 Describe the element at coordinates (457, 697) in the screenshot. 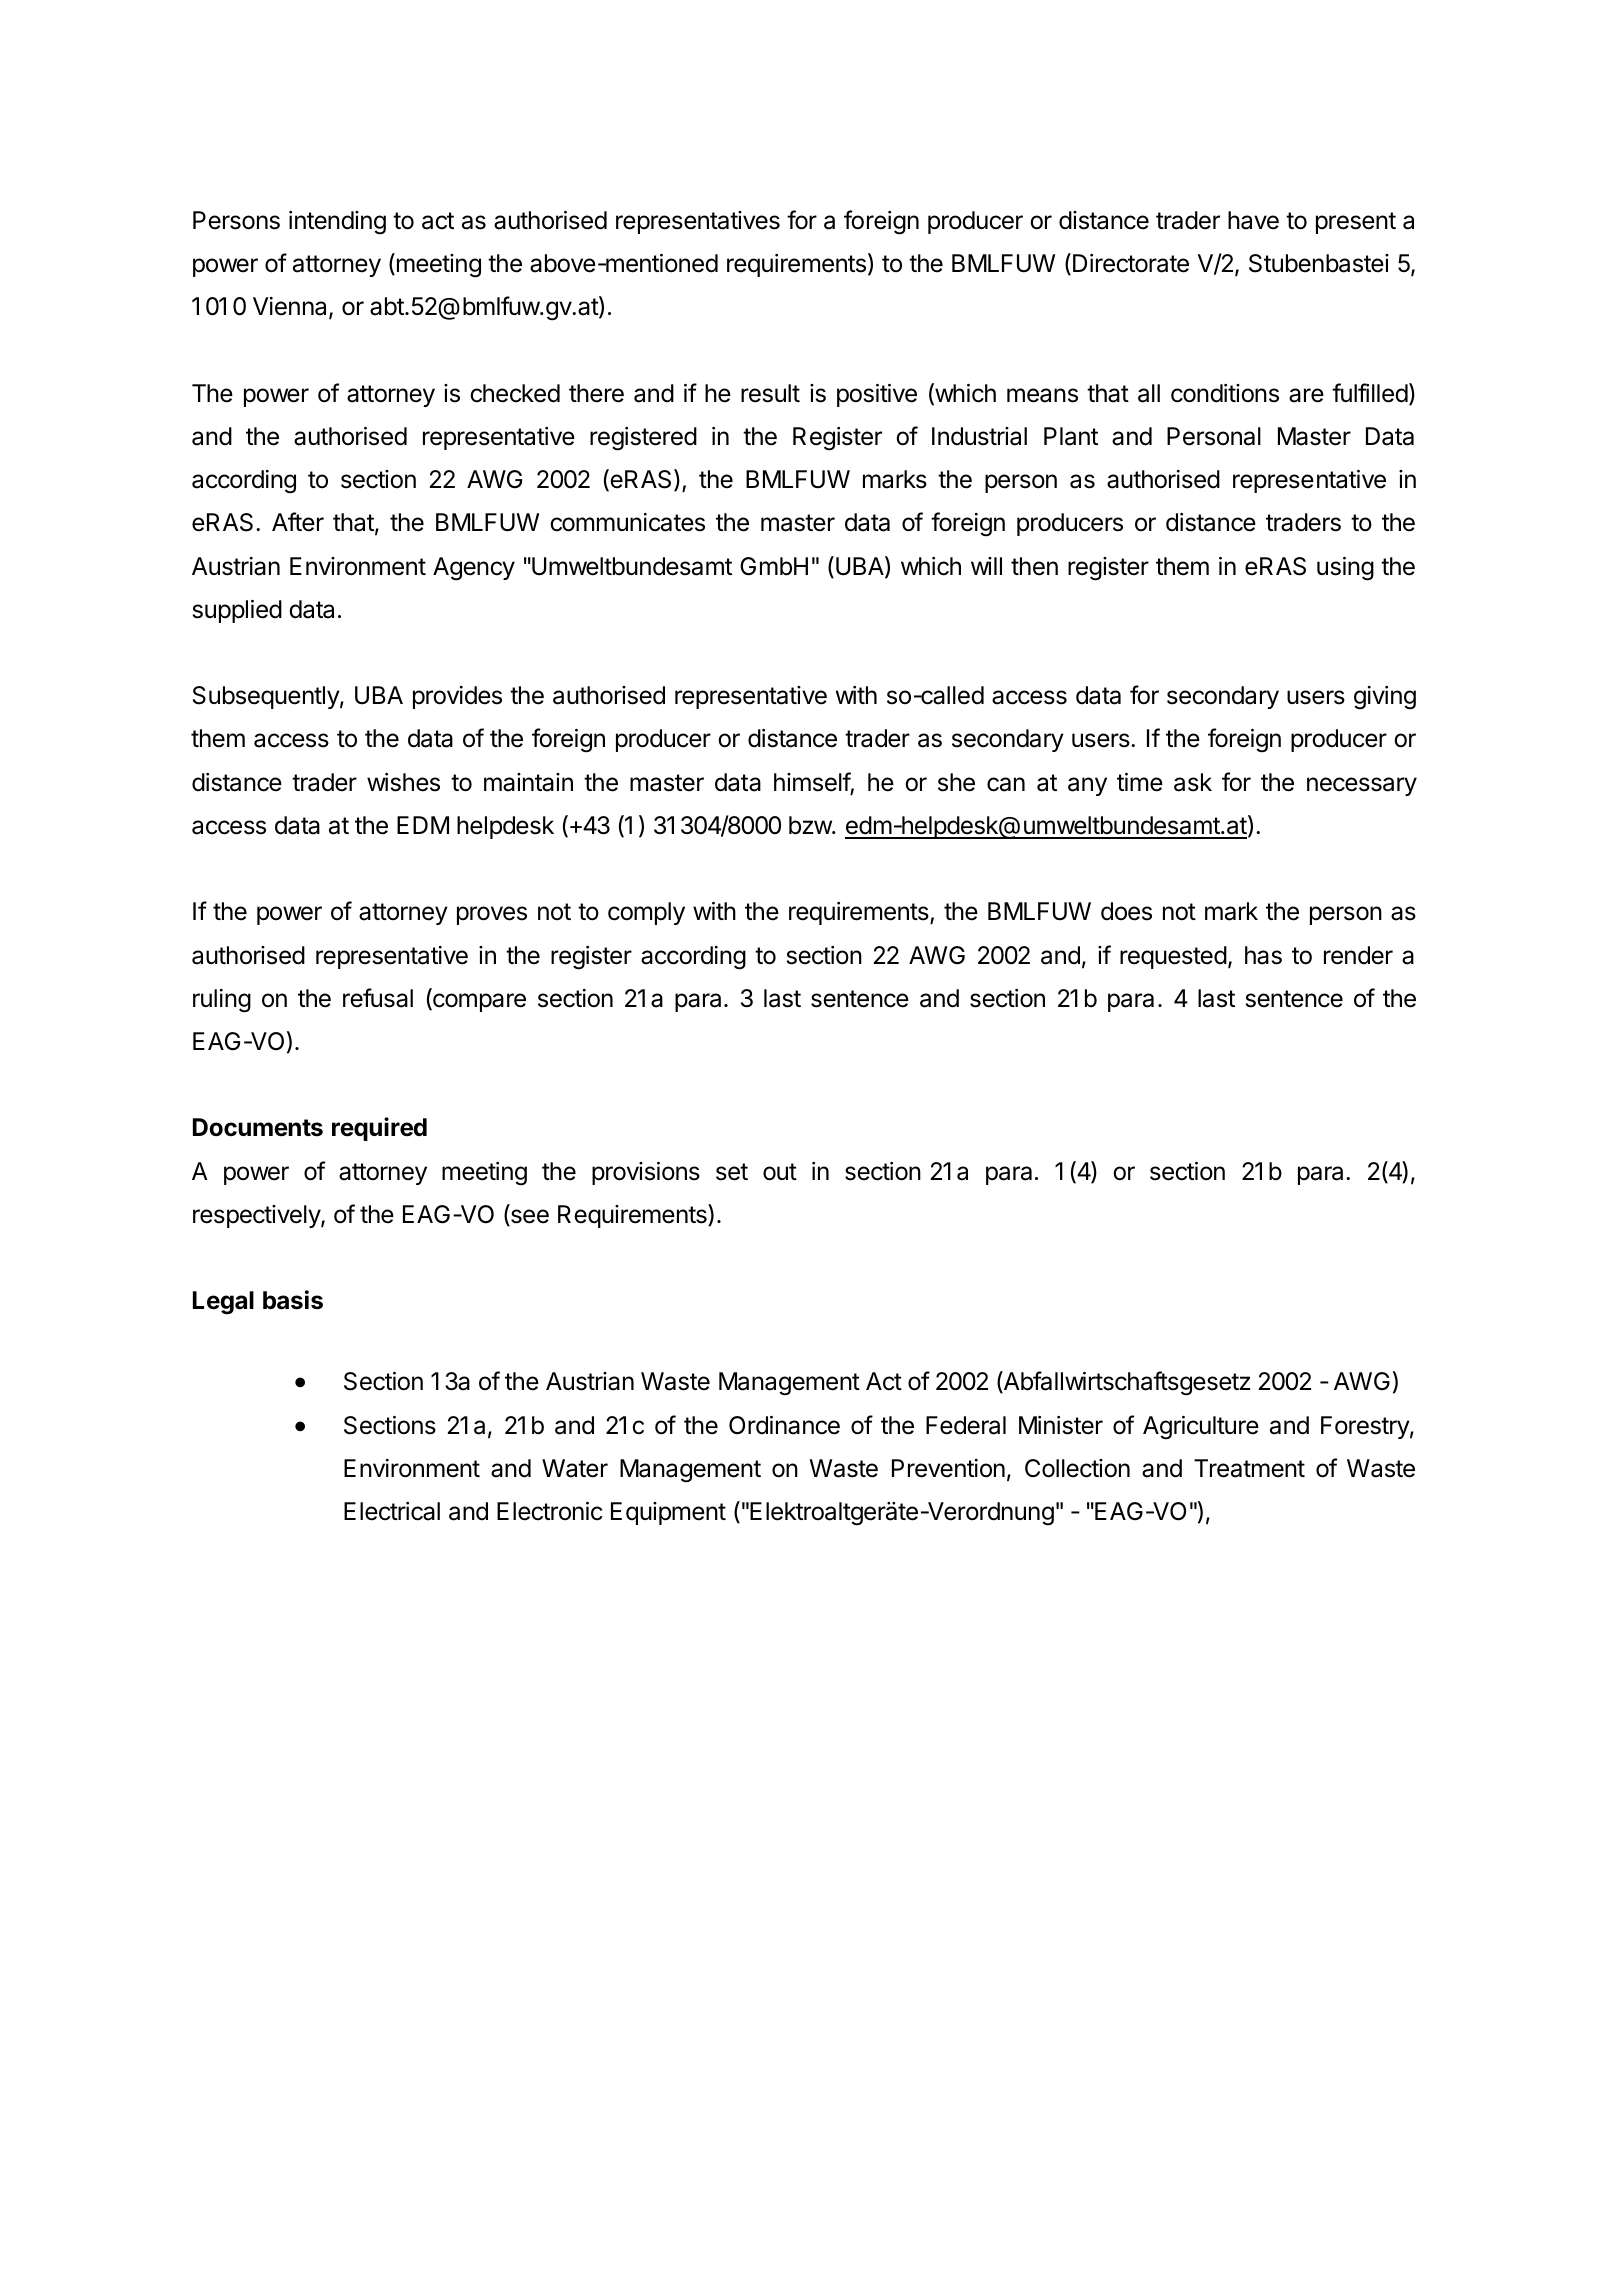

I see `provides` at that location.
